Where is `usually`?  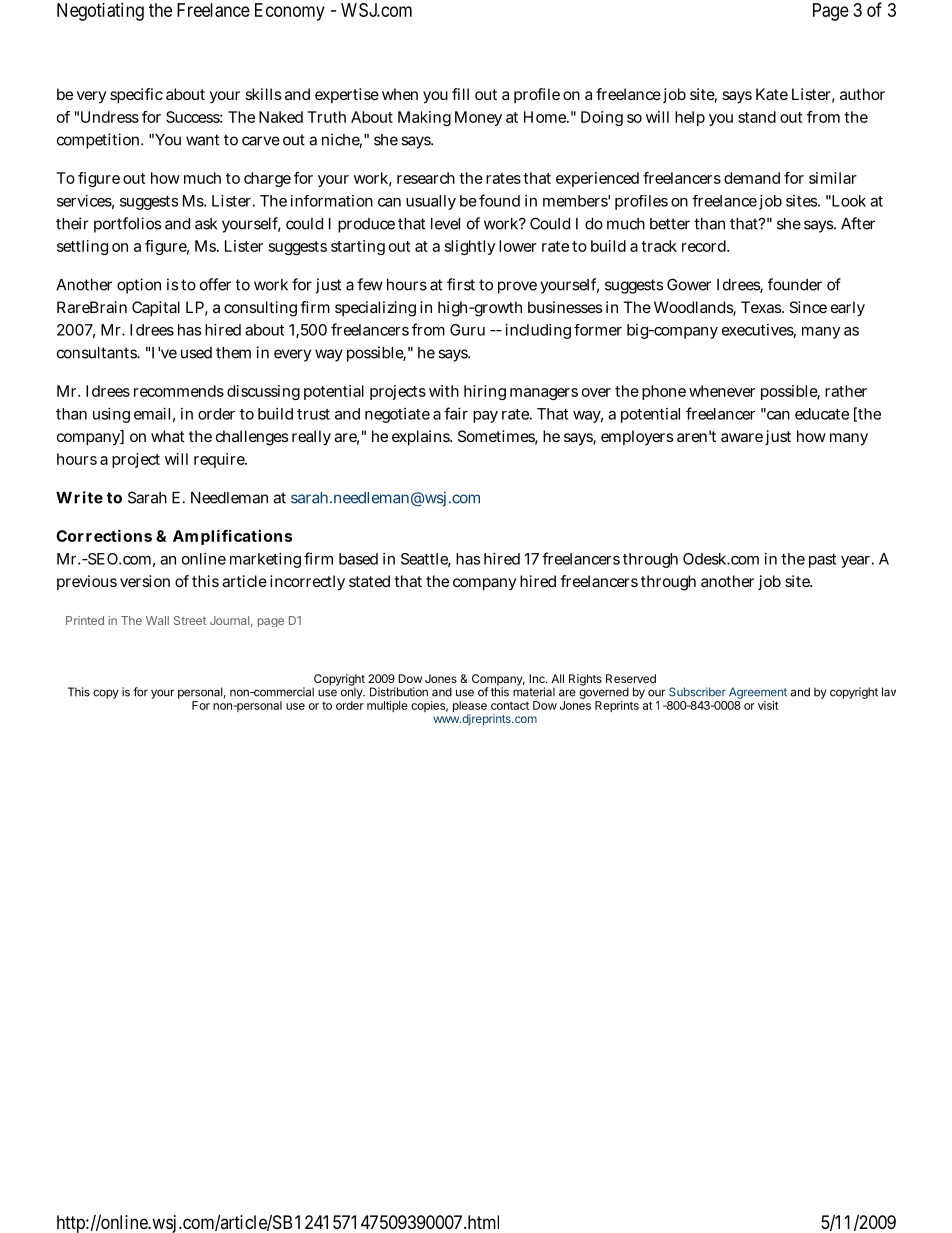 usually is located at coordinates (431, 202).
